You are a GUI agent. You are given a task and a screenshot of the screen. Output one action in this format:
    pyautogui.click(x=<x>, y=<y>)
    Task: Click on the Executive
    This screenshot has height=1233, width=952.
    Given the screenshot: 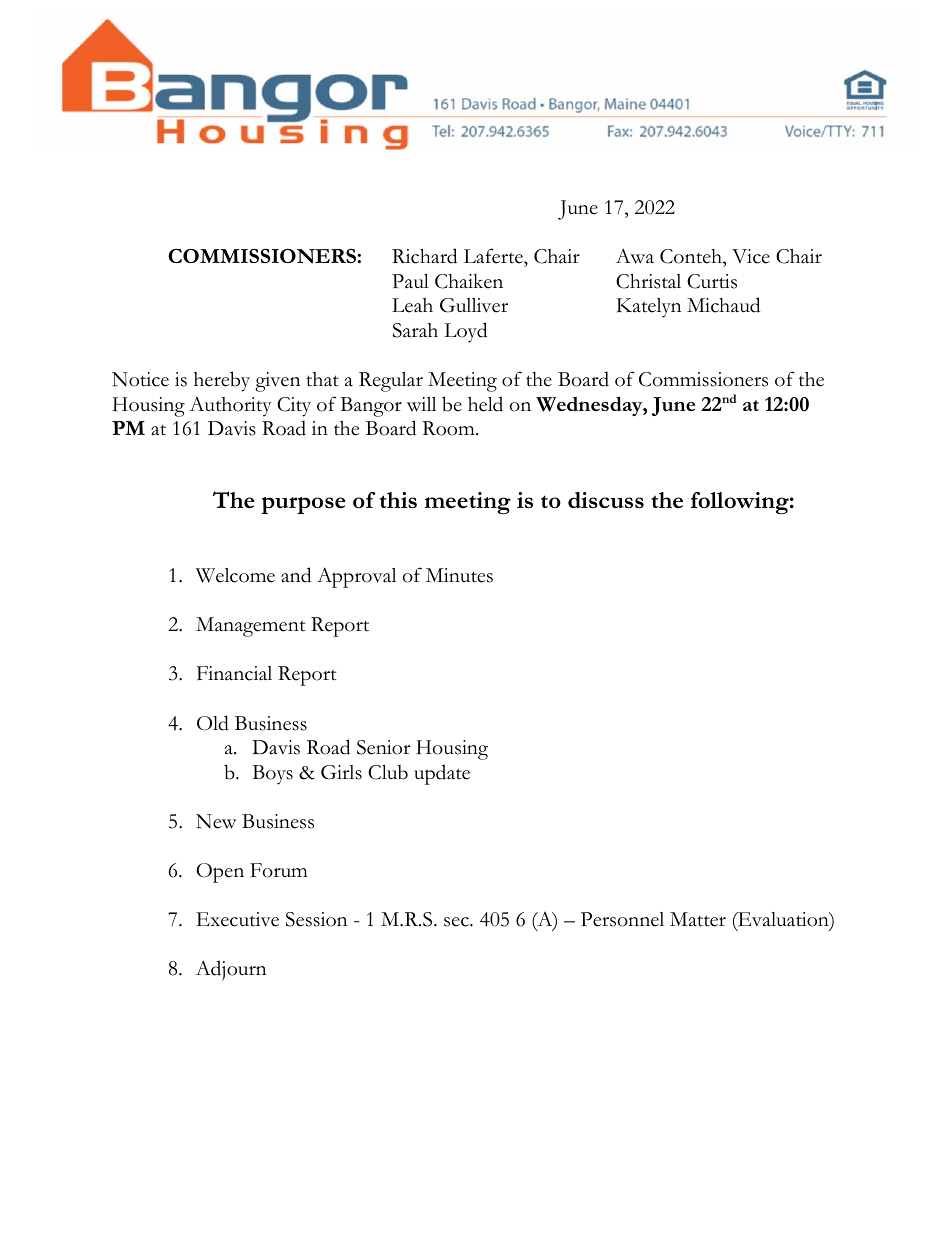 What is the action you would take?
    pyautogui.click(x=237, y=919)
